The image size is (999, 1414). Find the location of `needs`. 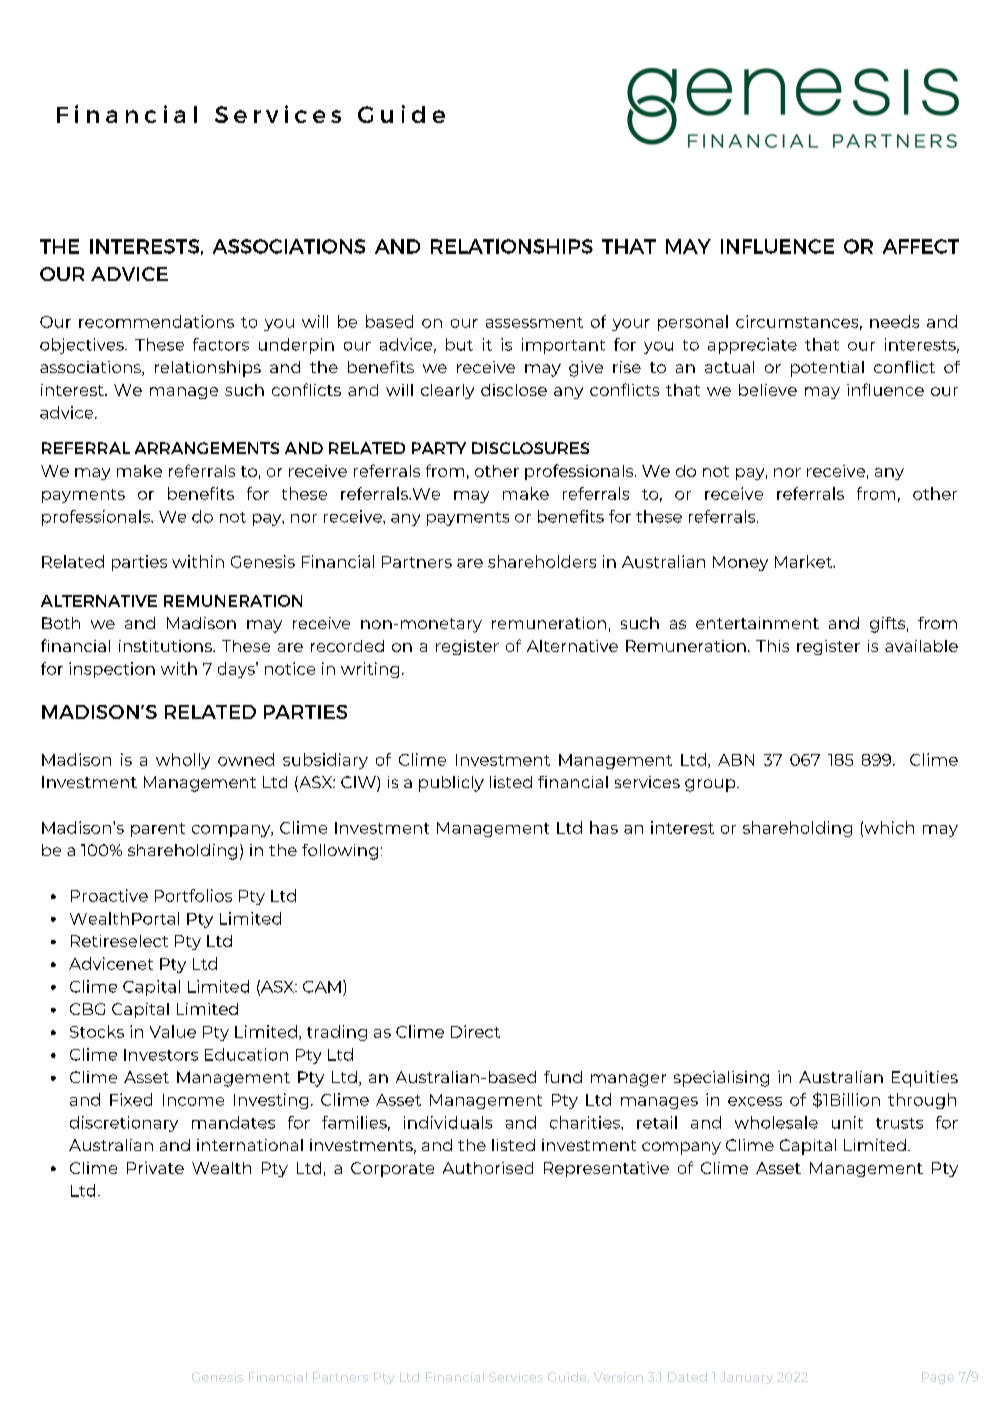

needs is located at coordinates (894, 321).
